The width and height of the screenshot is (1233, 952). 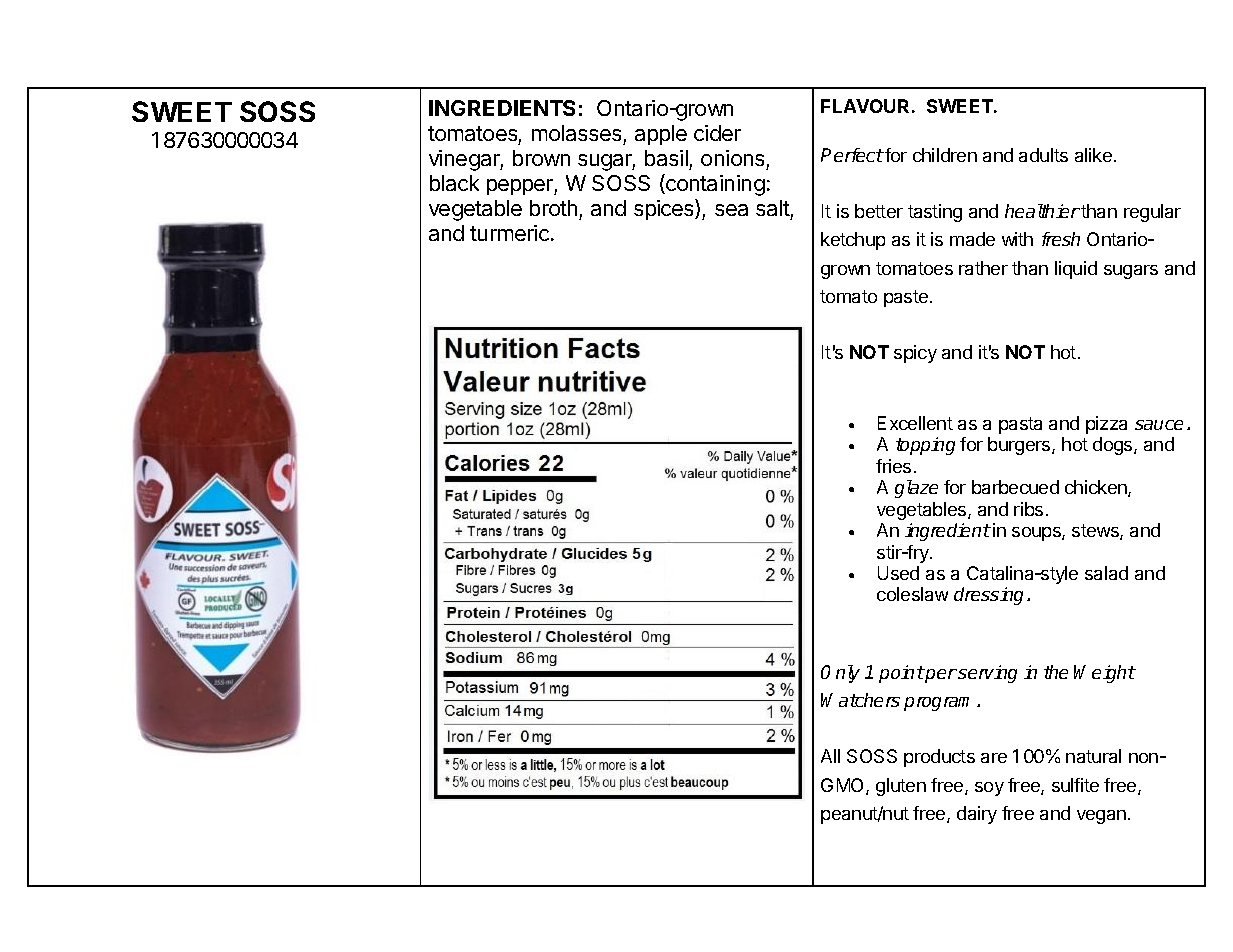 What do you see at coordinates (939, 758) in the screenshot?
I see `products` at bounding box center [939, 758].
